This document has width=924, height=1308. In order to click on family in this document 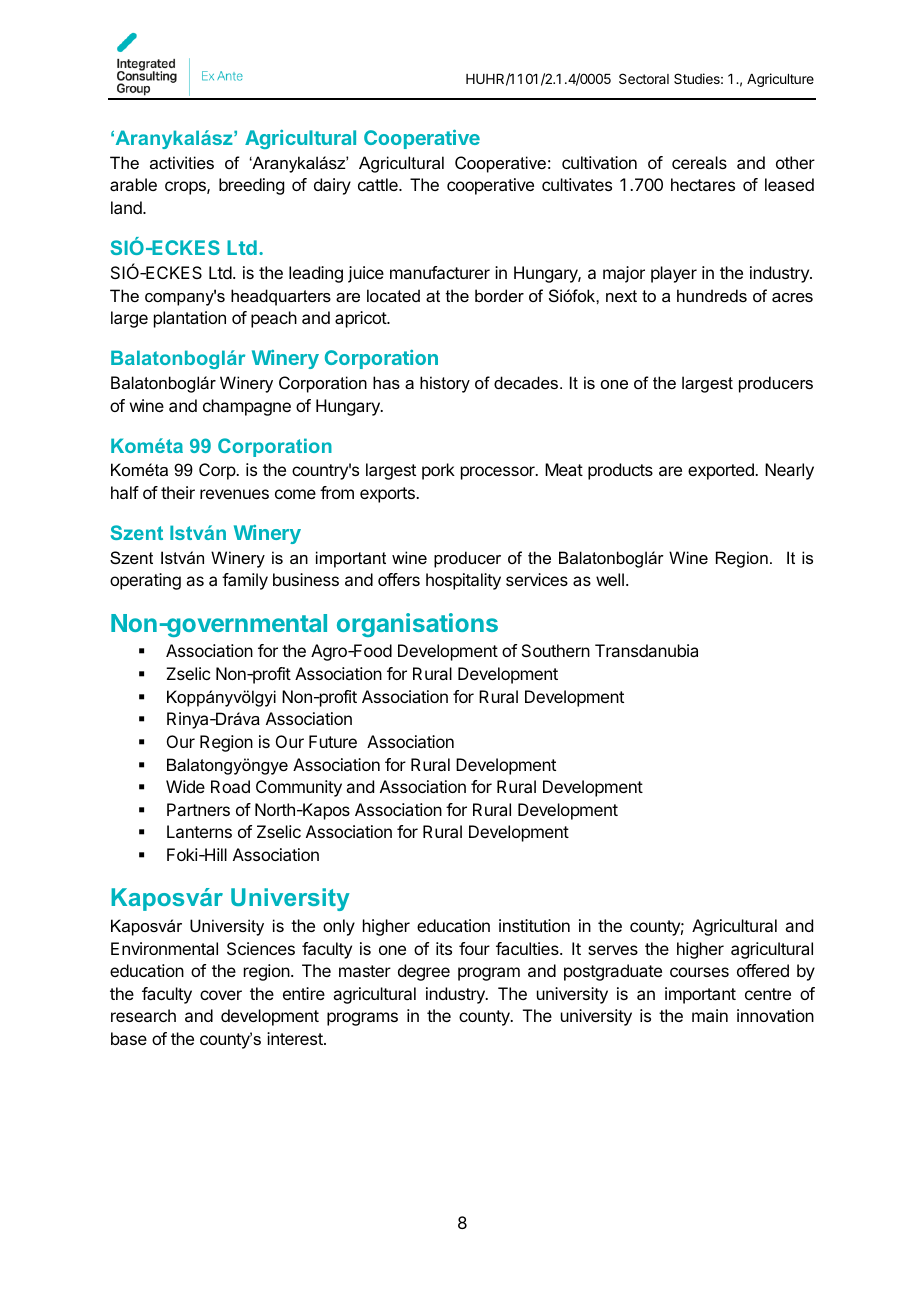, I will do `click(245, 581)`.
